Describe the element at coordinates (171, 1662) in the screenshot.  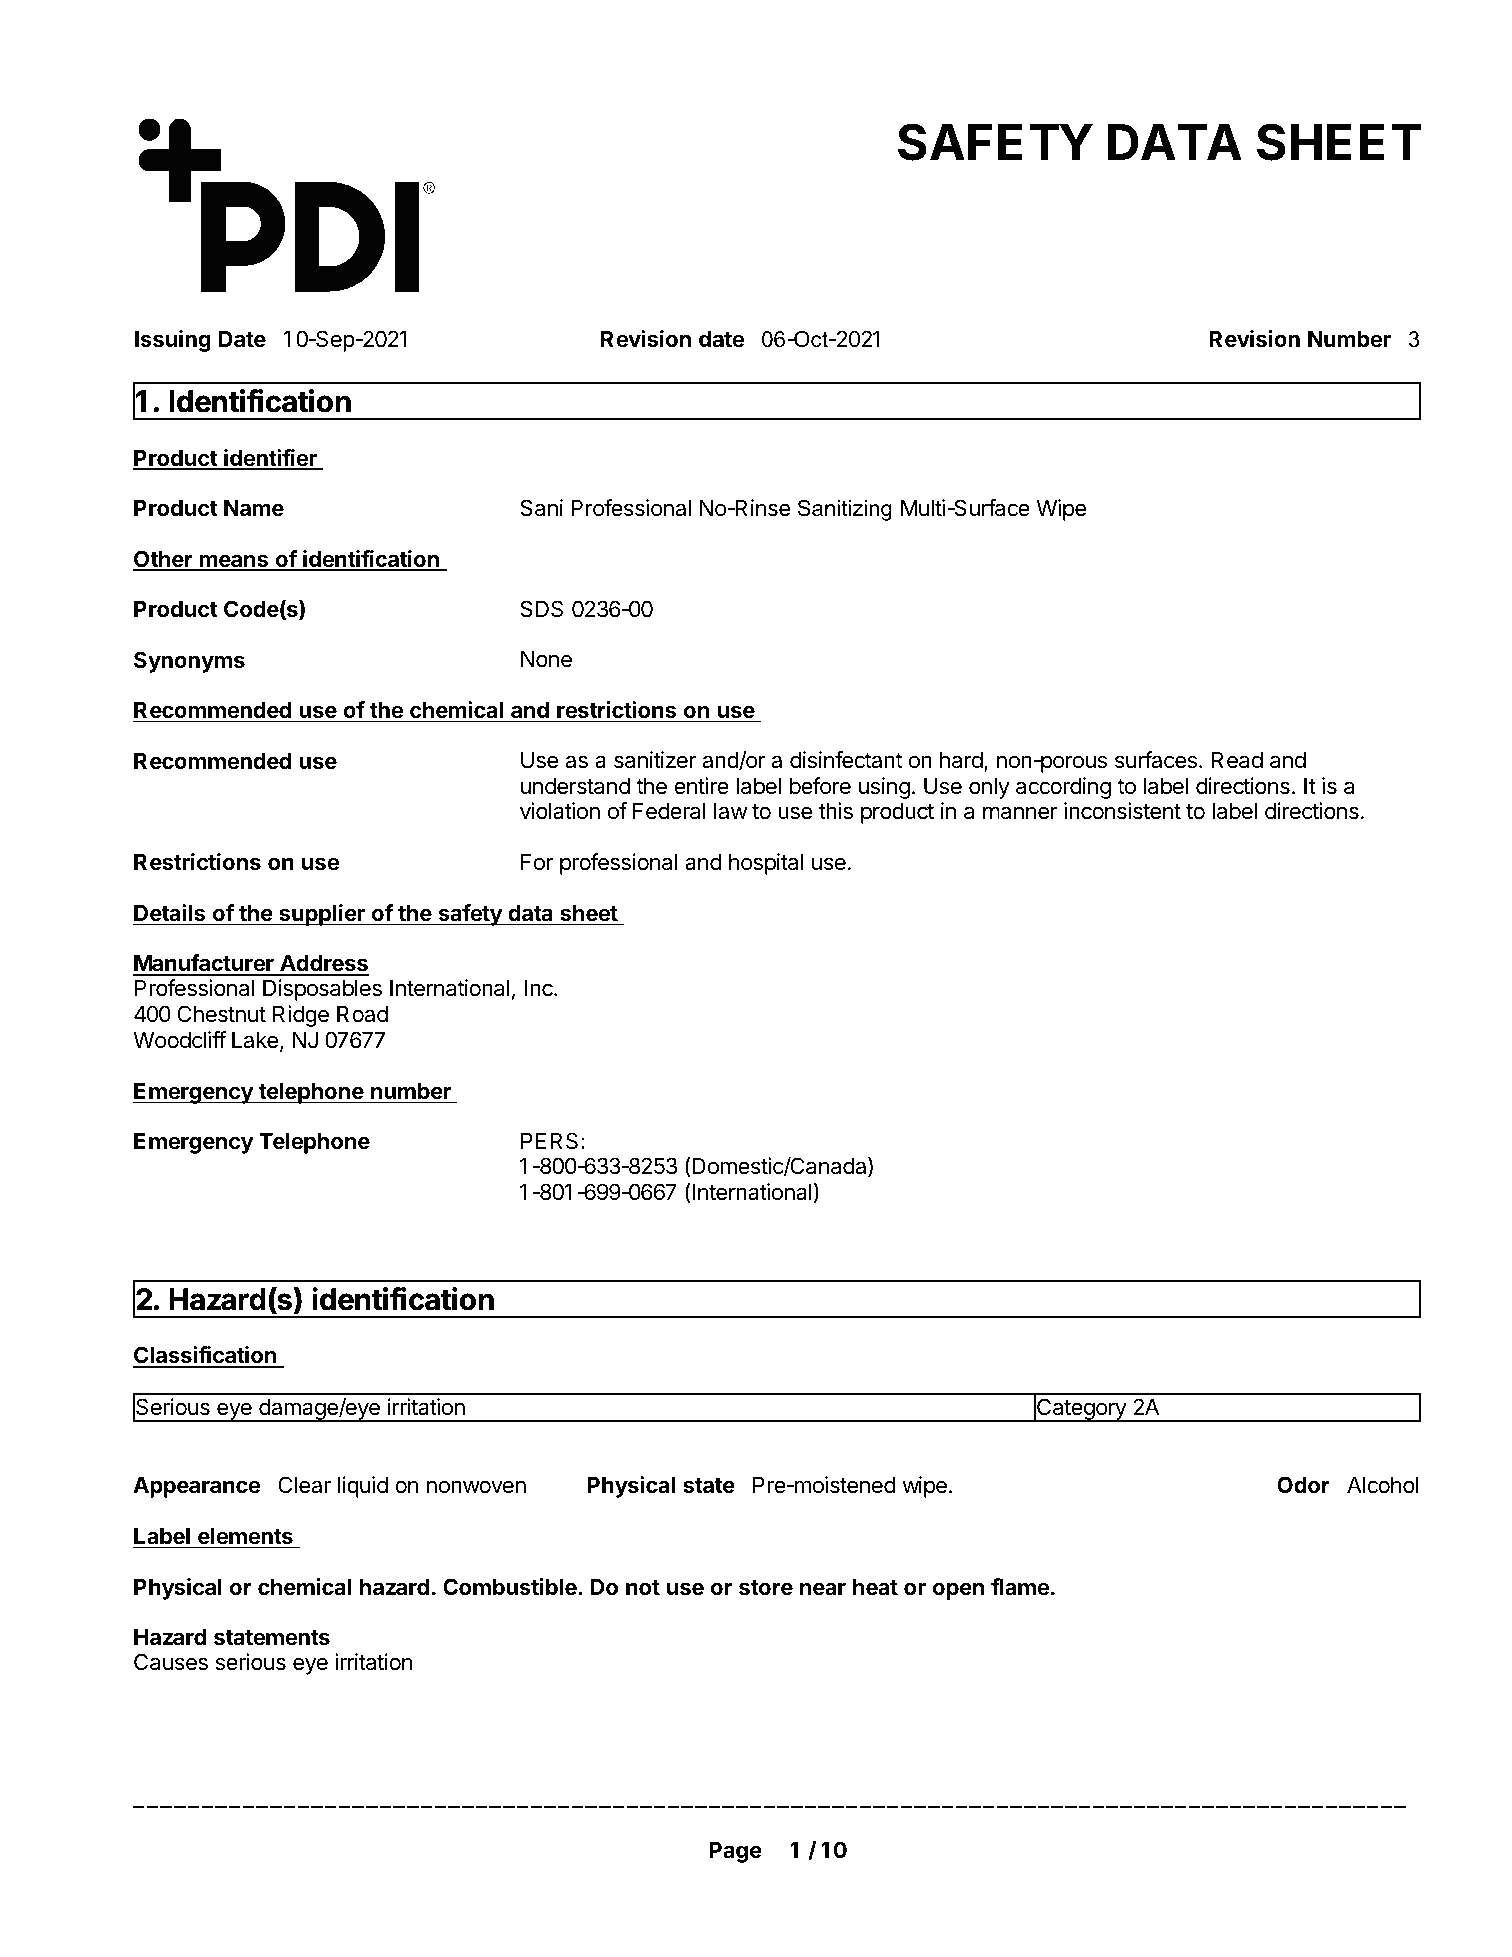
I see `Causes` at that location.
